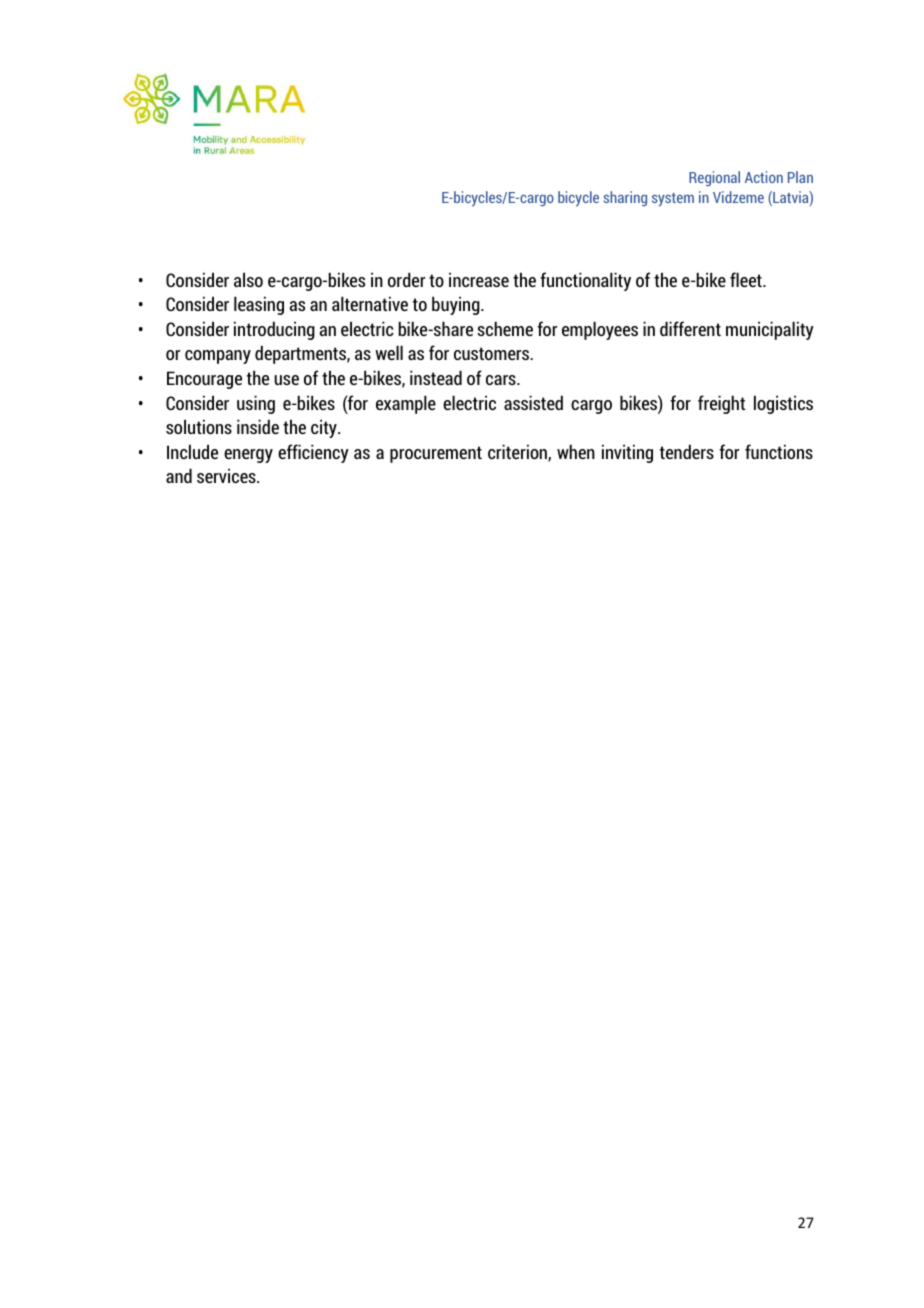 The image size is (924, 1308). I want to click on tenders, so click(687, 451).
